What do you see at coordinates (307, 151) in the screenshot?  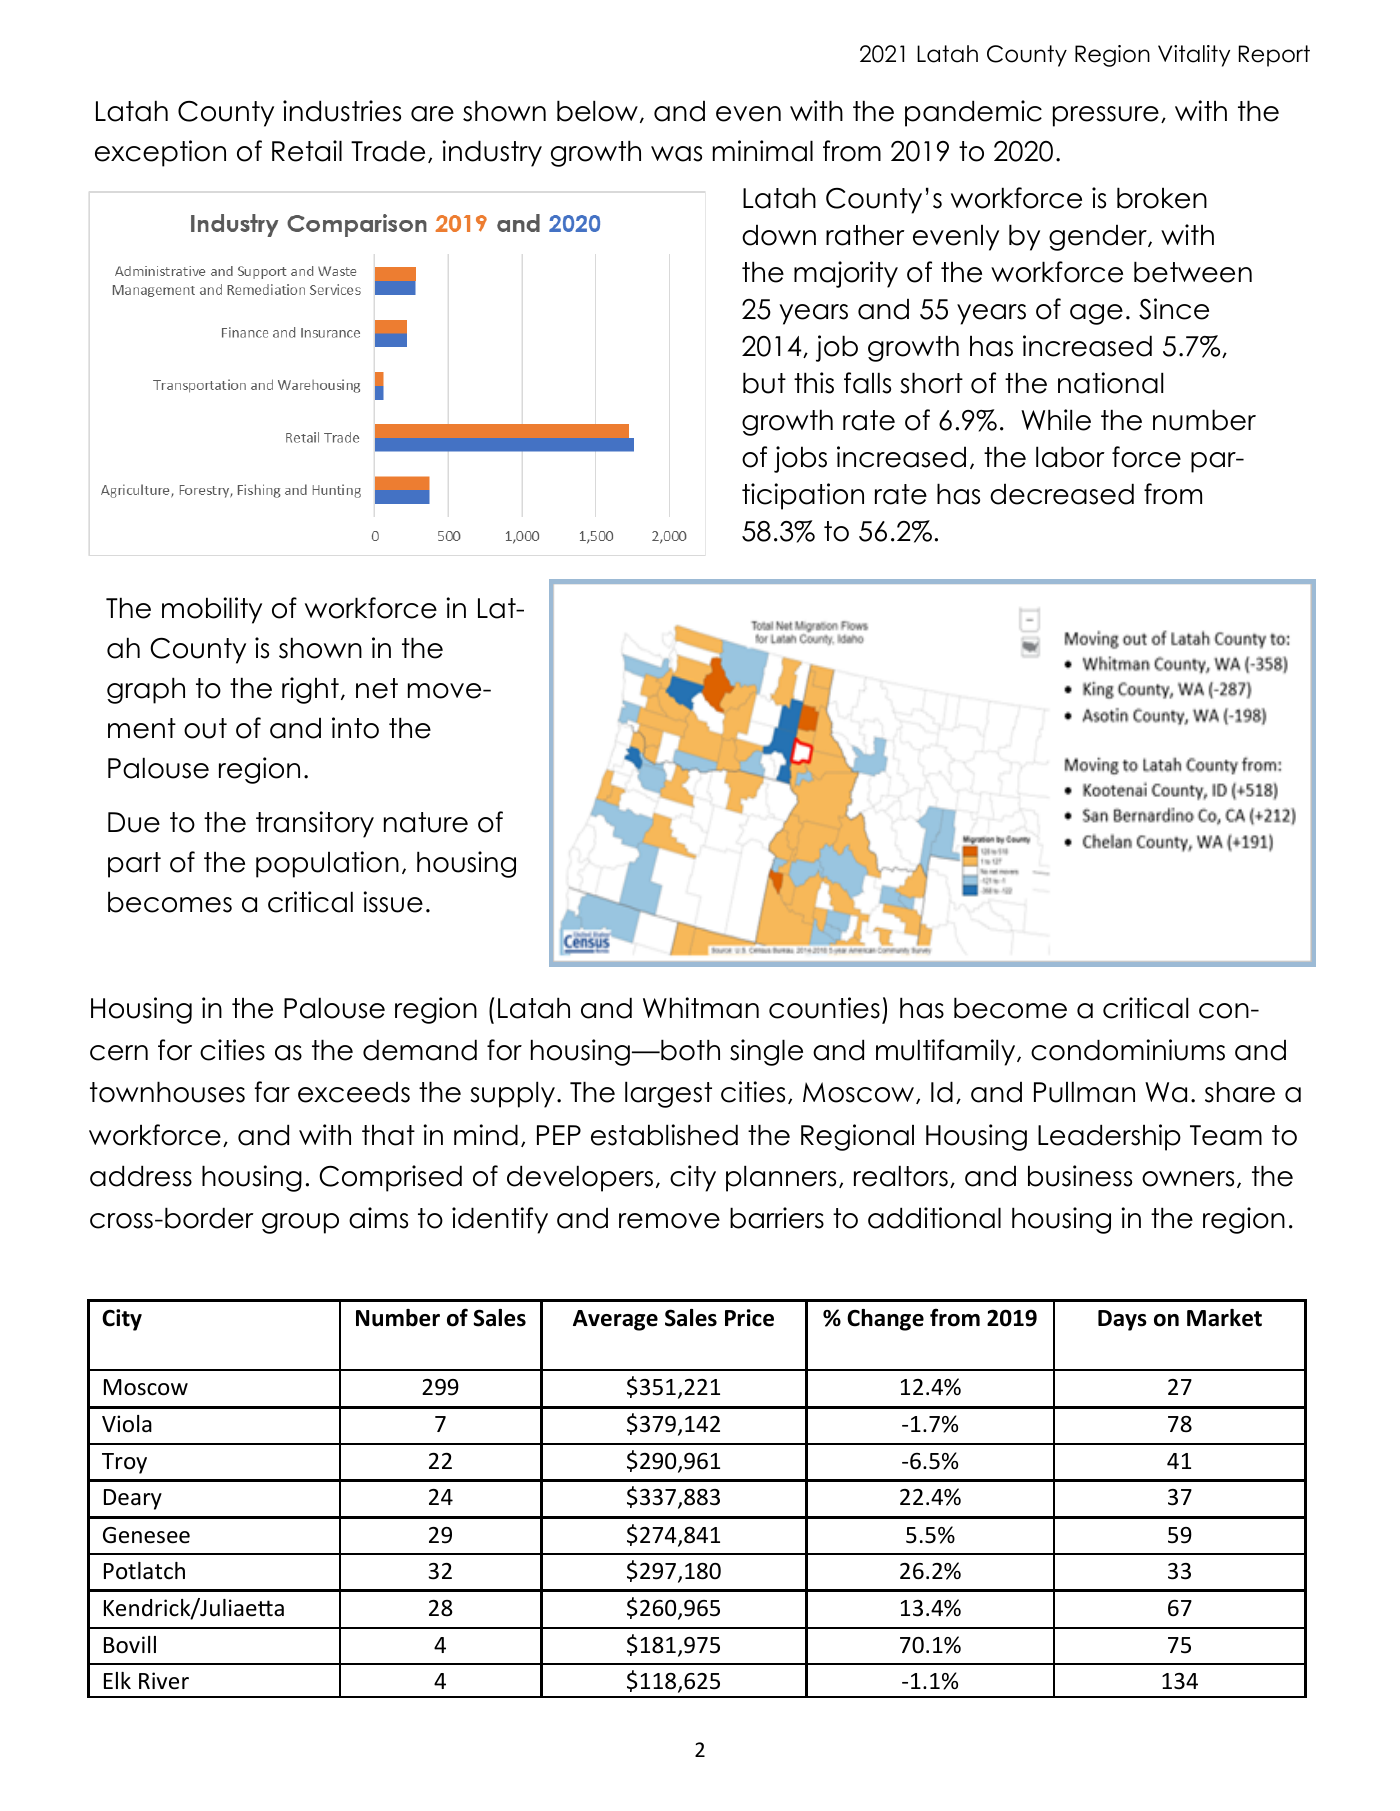 I see `Retail` at bounding box center [307, 151].
